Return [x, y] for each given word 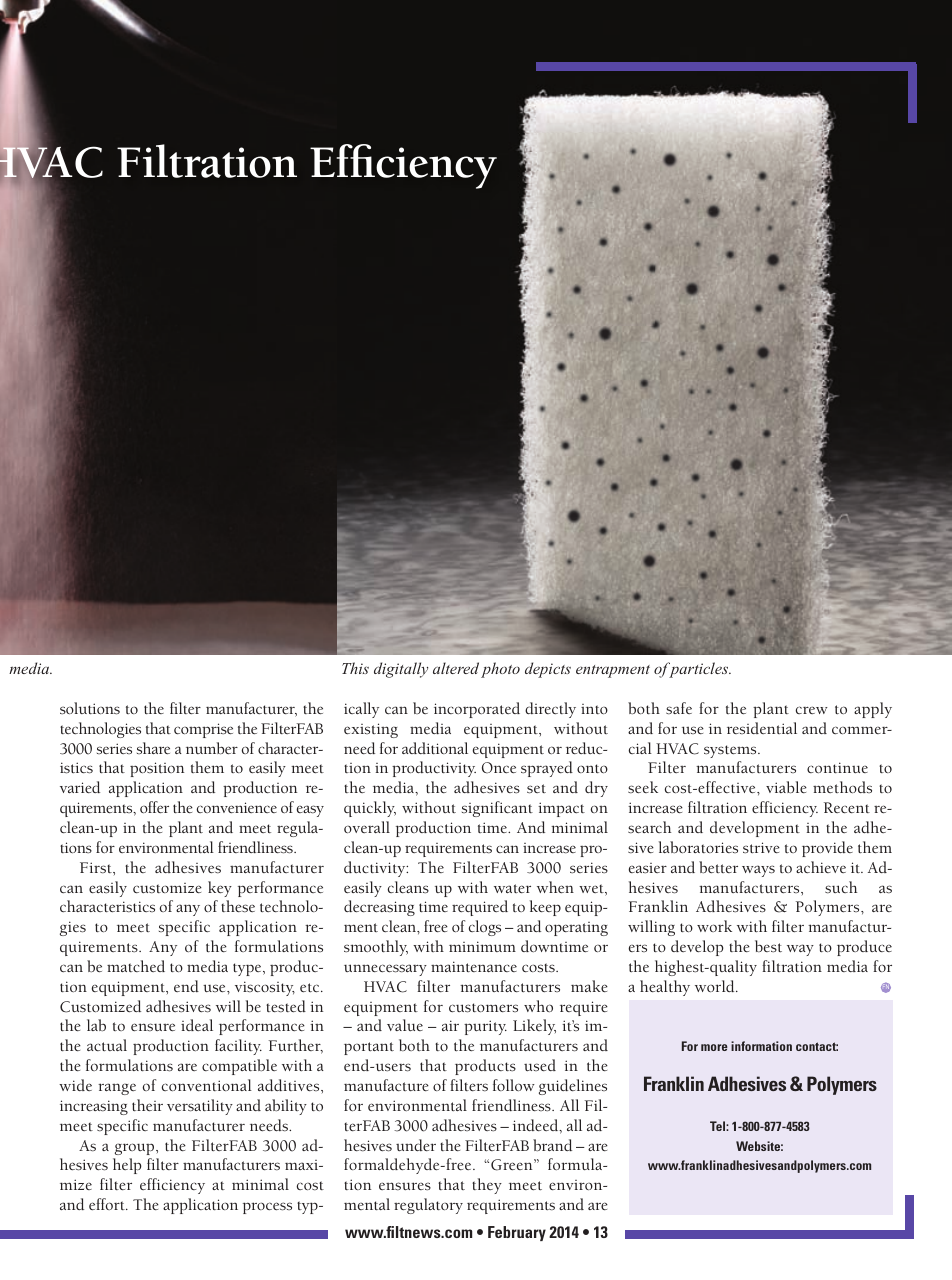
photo [500, 670]
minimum [482, 946]
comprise [203, 730]
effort [108, 1204]
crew [812, 710]
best [768, 946]
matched [136, 966]
